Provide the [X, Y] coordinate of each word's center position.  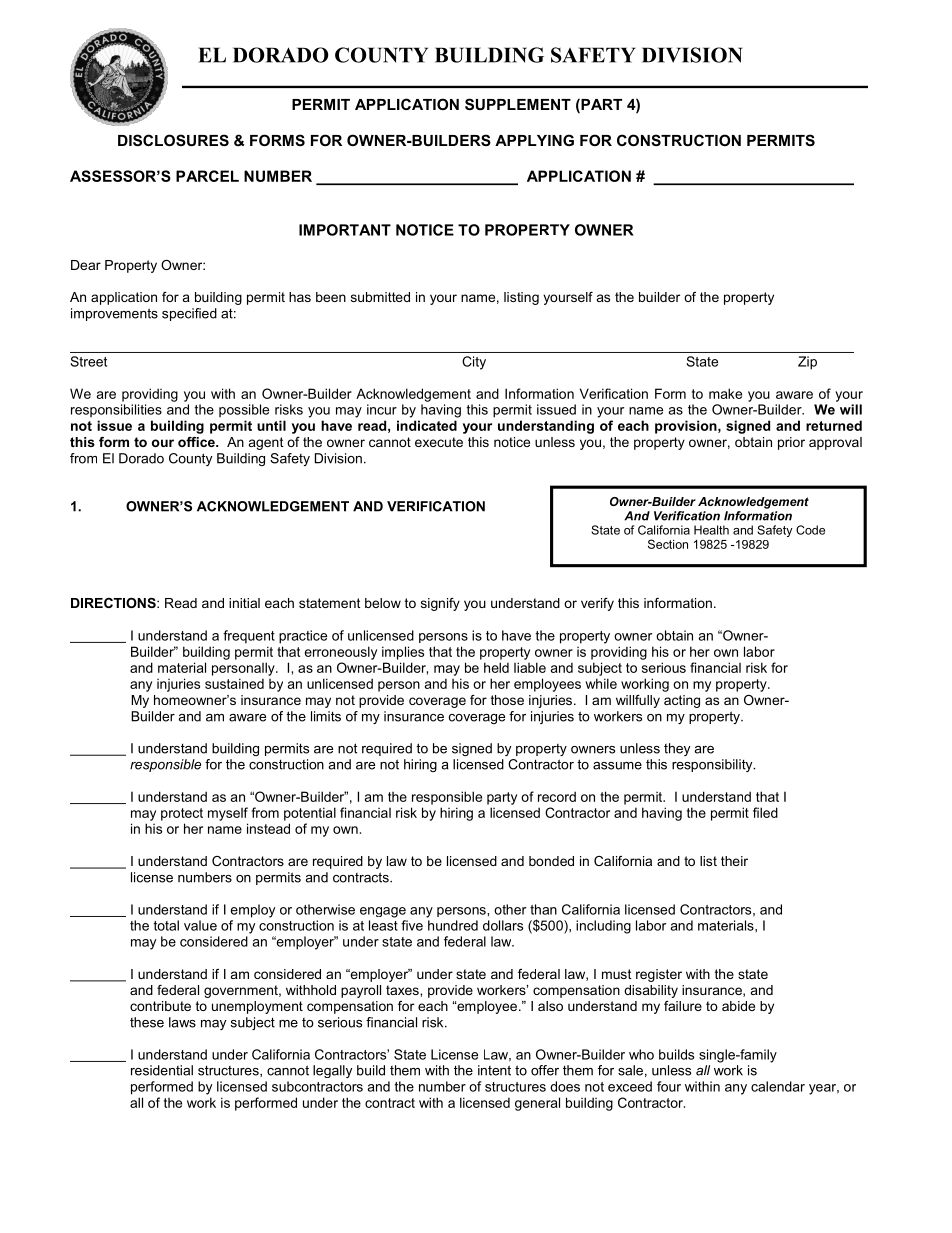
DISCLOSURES [173, 140]
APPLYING [534, 140]
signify [440, 604]
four [669, 1086]
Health [711, 530]
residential [162, 1070]
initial [244, 603]
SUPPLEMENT [518, 104]
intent [494, 1070]
